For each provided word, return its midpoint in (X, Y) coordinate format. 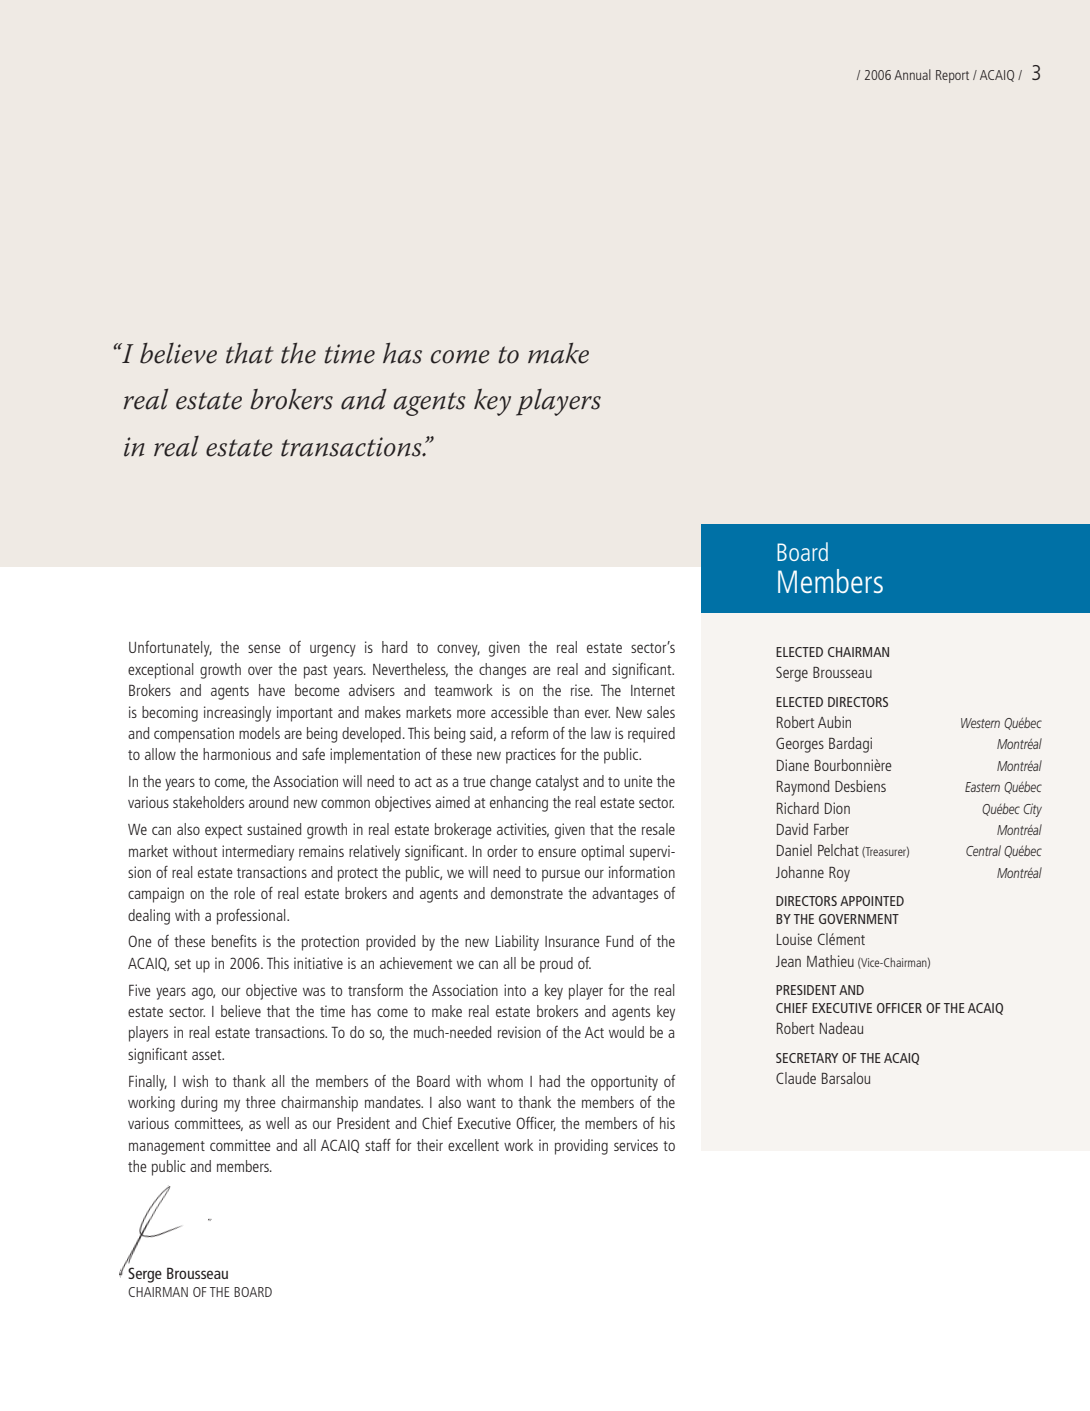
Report (952, 76)
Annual (912, 74)
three (261, 1102)
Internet (653, 690)
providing (581, 1147)
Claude (796, 1078)
